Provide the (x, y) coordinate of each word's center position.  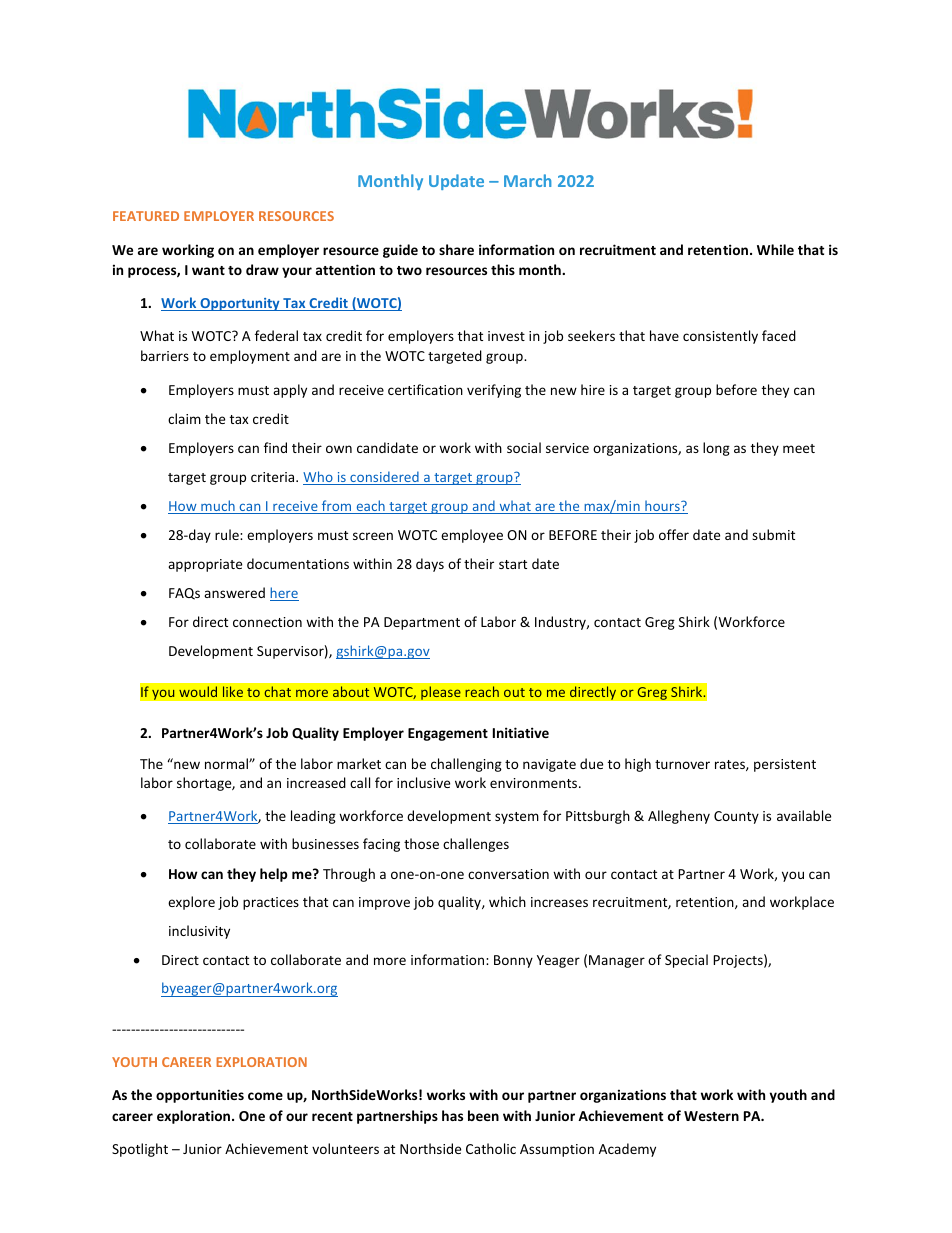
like (232, 692)
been (483, 1115)
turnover (682, 764)
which (507, 901)
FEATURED (146, 216)
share (456, 249)
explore (191, 903)
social (524, 447)
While (775, 249)
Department (422, 623)
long (716, 449)
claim (184, 418)
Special (686, 961)
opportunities (200, 1096)
